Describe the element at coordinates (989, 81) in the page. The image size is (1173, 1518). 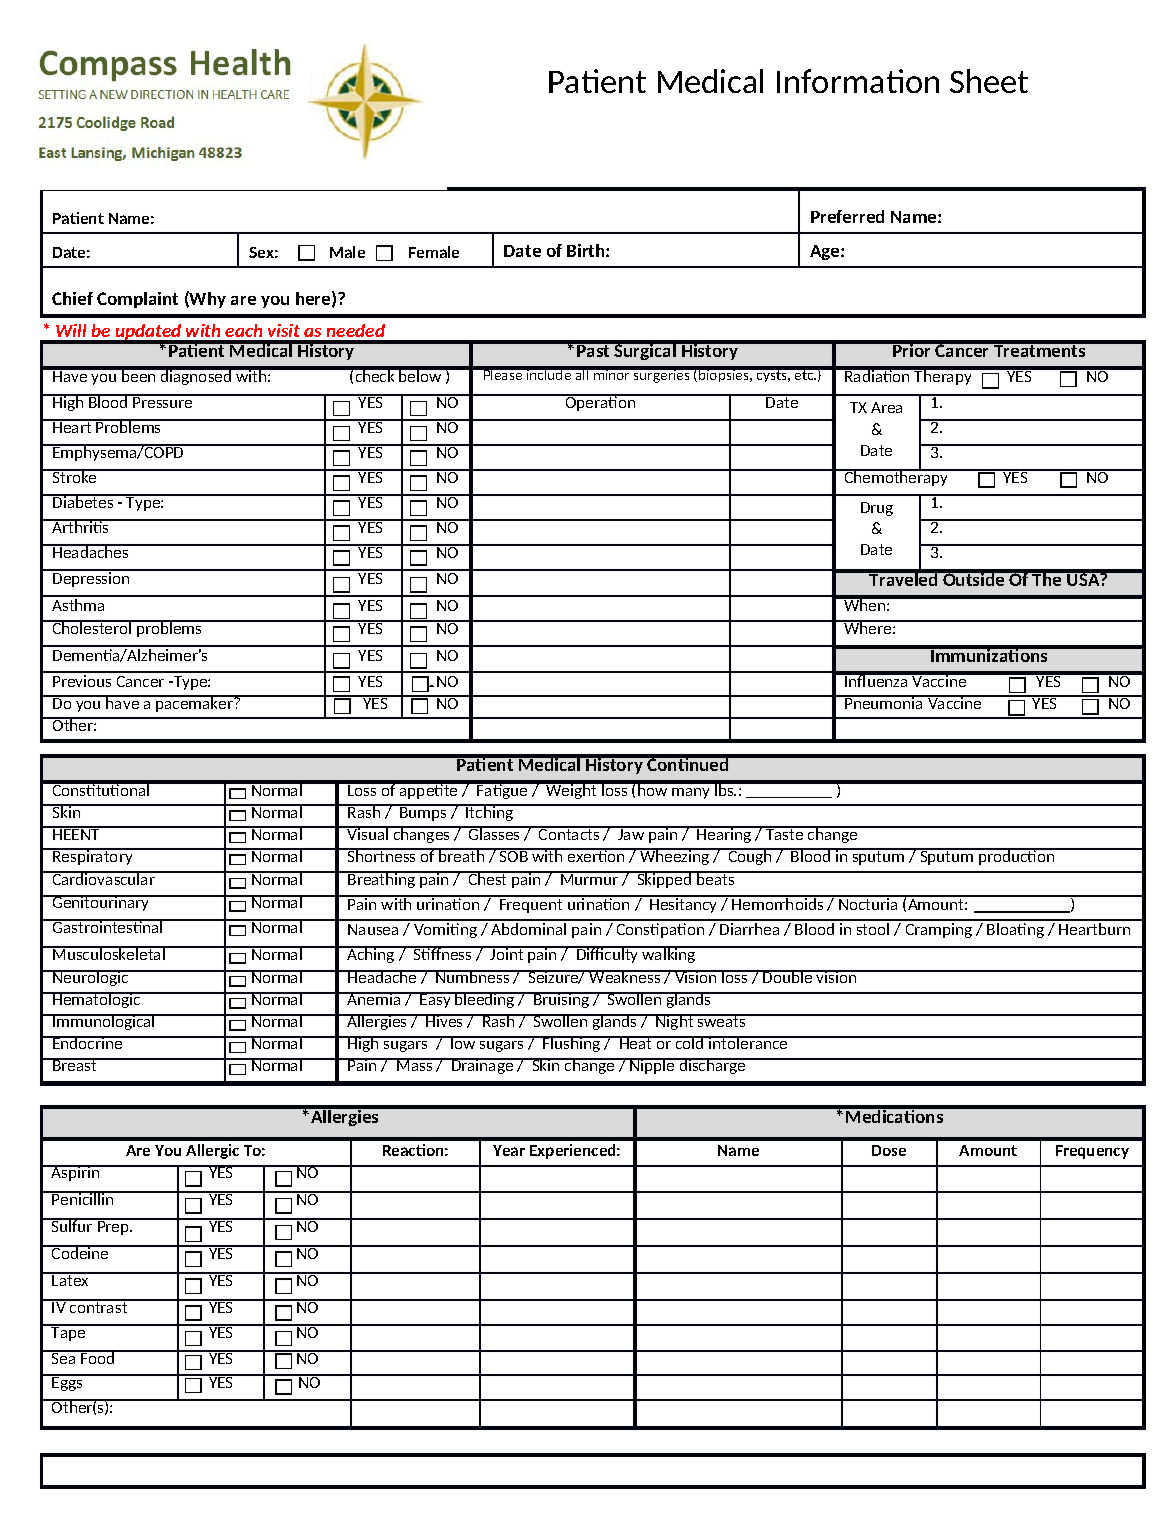
I see `Sheet` at that location.
